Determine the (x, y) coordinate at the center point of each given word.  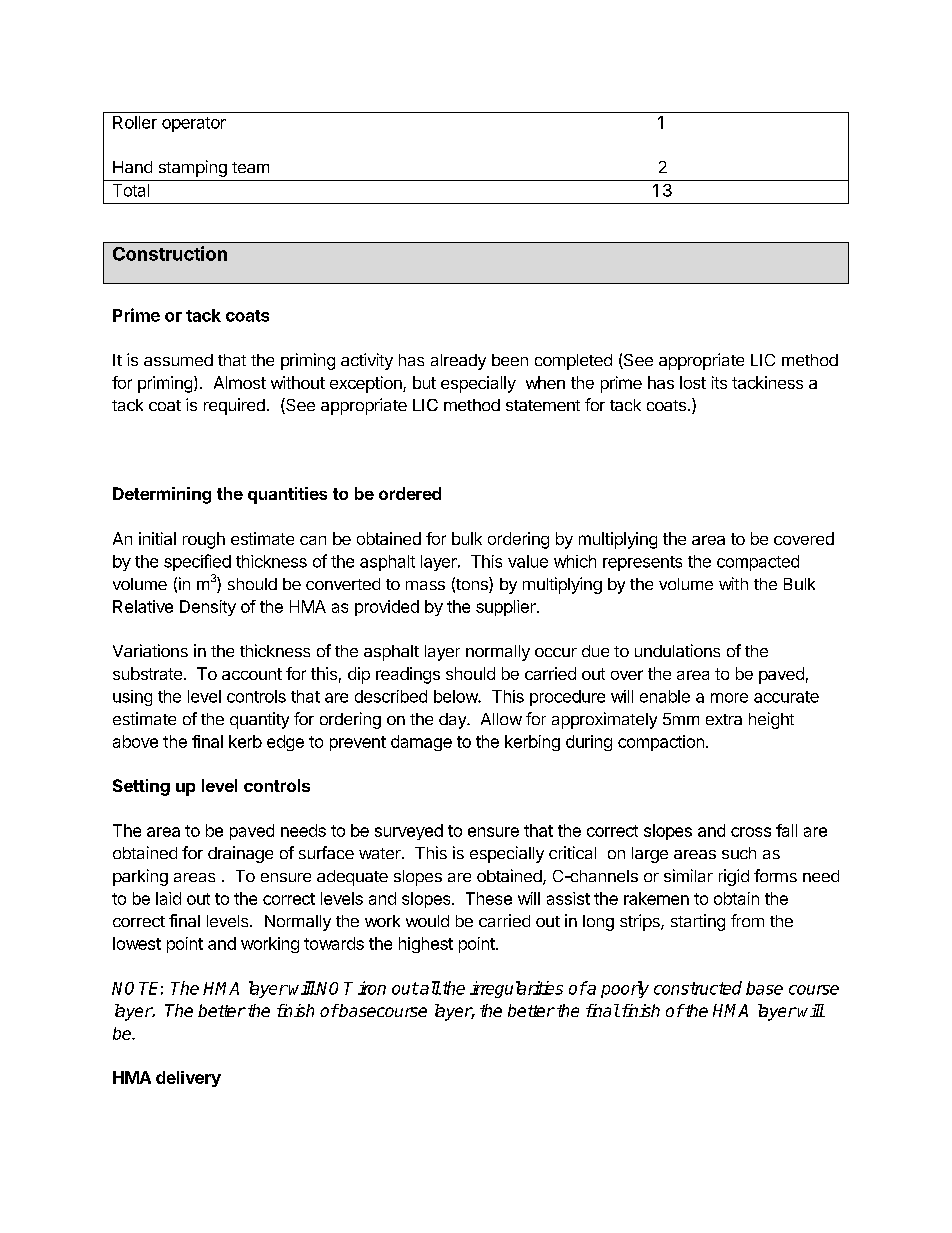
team (250, 167)
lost (693, 382)
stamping (193, 168)
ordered (410, 493)
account (252, 674)
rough (204, 540)
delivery (188, 1079)
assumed (178, 360)
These (489, 898)
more (729, 698)
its (719, 382)
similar (688, 875)
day (453, 721)
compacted (758, 563)
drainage (240, 854)
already (458, 362)
